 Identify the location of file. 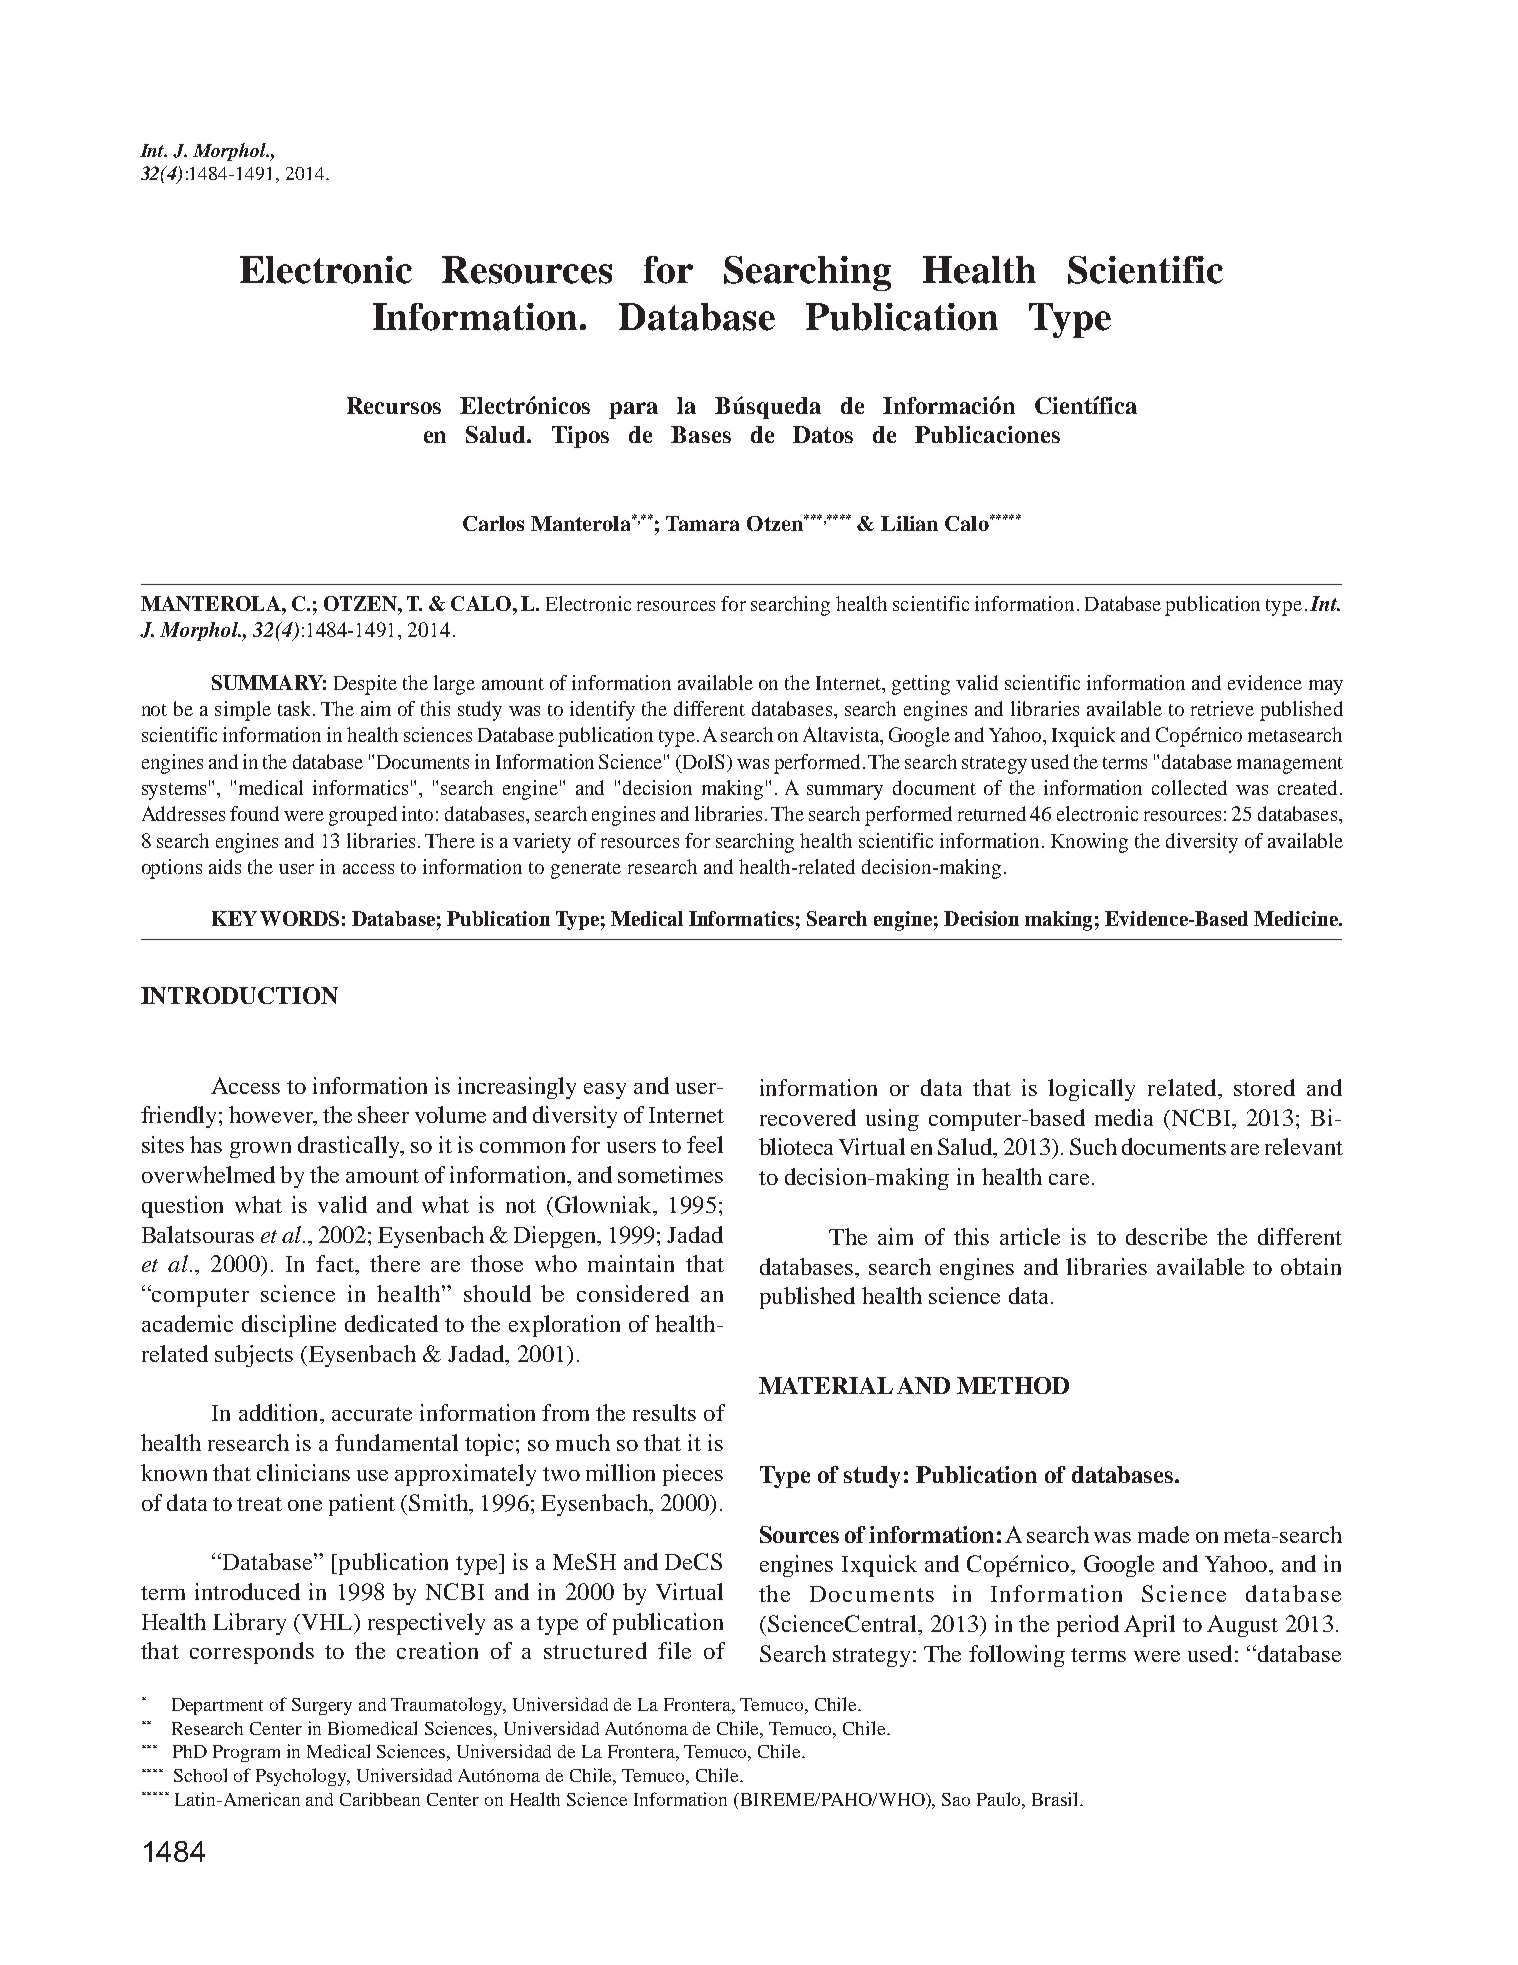
(674, 1650).
